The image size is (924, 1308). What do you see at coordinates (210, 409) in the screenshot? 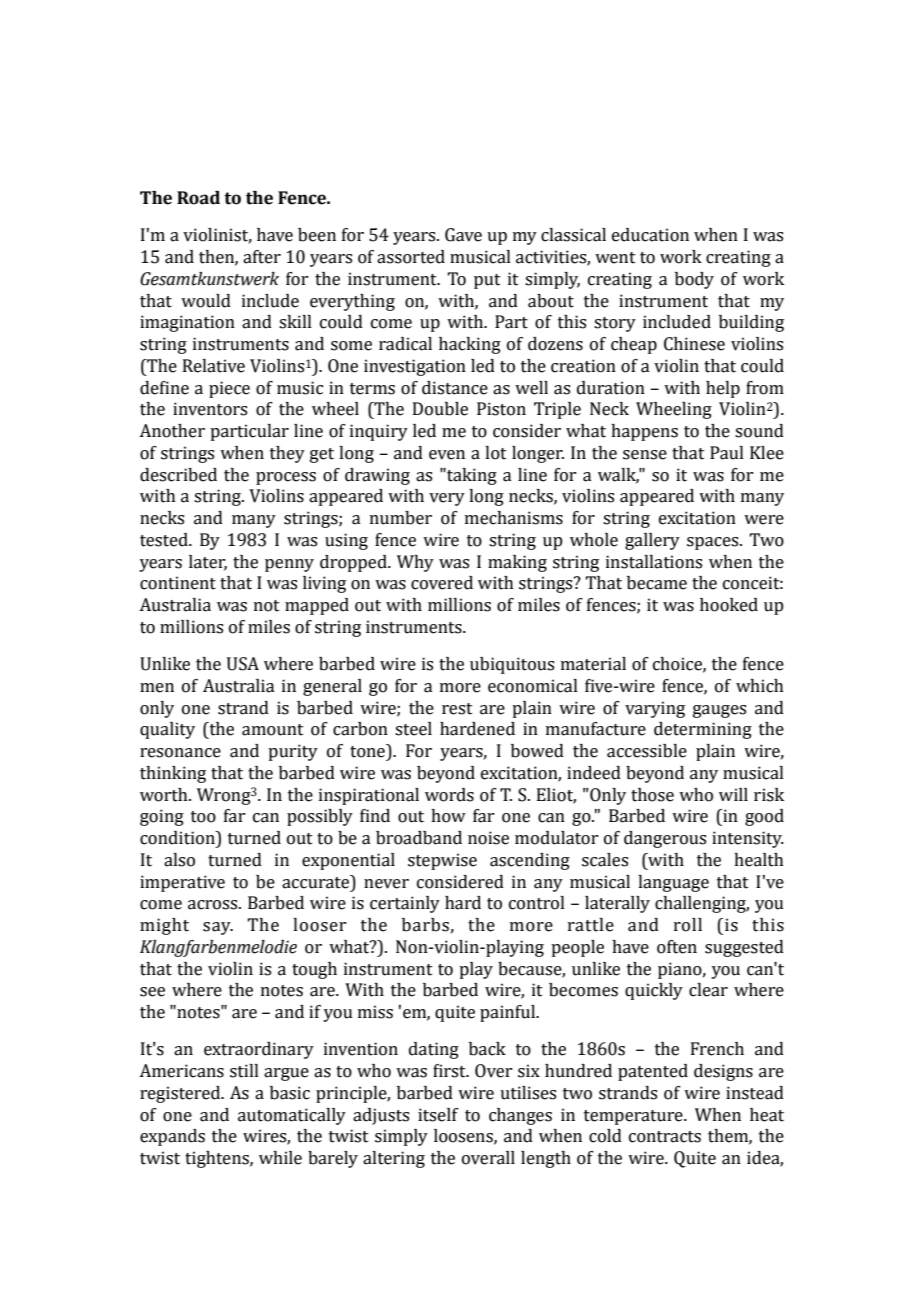
I see `inventors` at bounding box center [210, 409].
